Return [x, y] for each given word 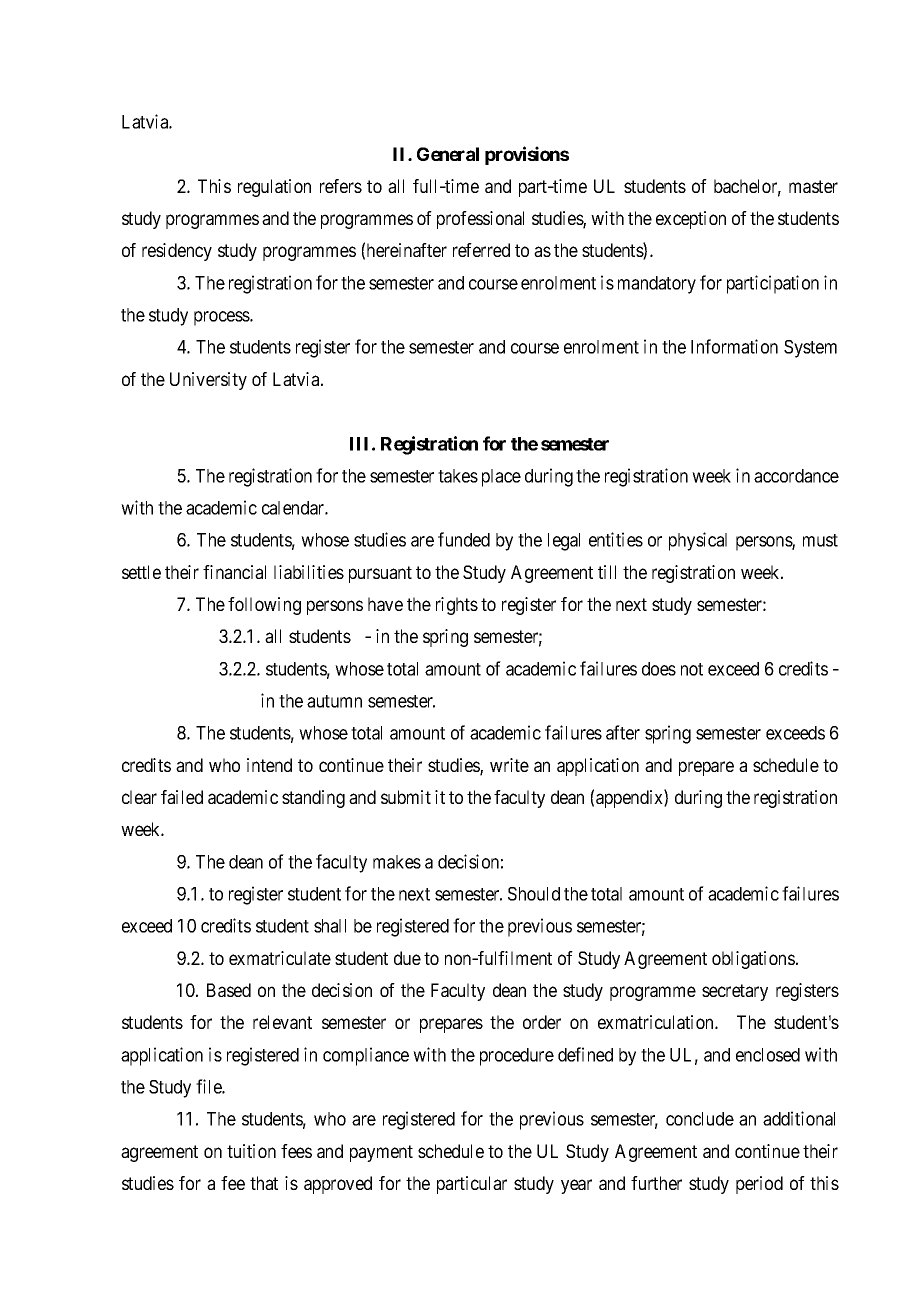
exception [691, 220]
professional [480, 220]
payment [381, 1153]
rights [457, 606]
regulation [274, 188]
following [264, 606]
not [692, 669]
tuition [251, 1151]
